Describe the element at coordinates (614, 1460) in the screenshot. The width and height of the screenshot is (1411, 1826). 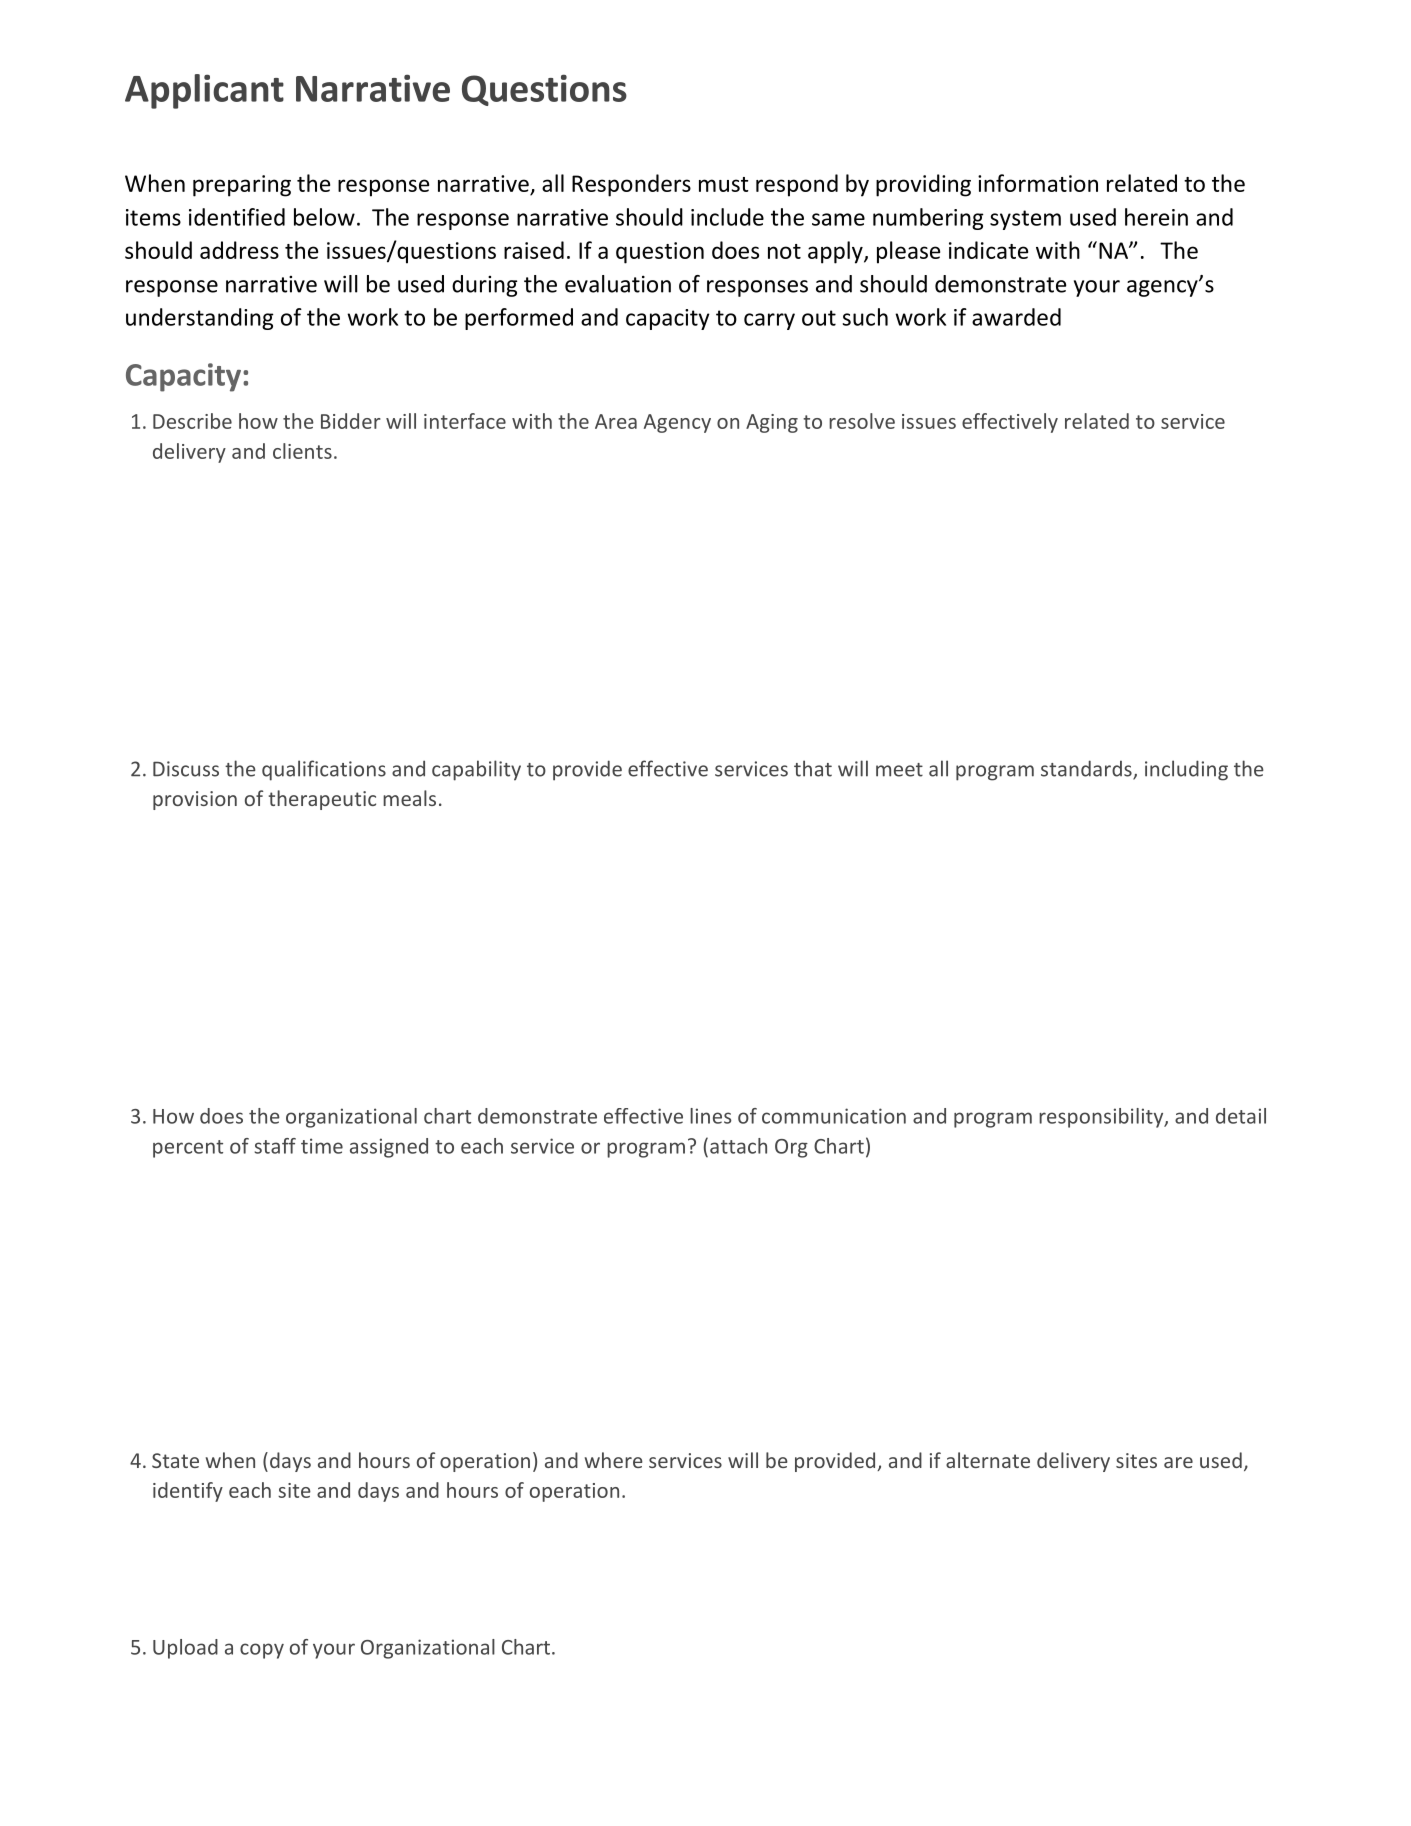
I see `where` at that location.
